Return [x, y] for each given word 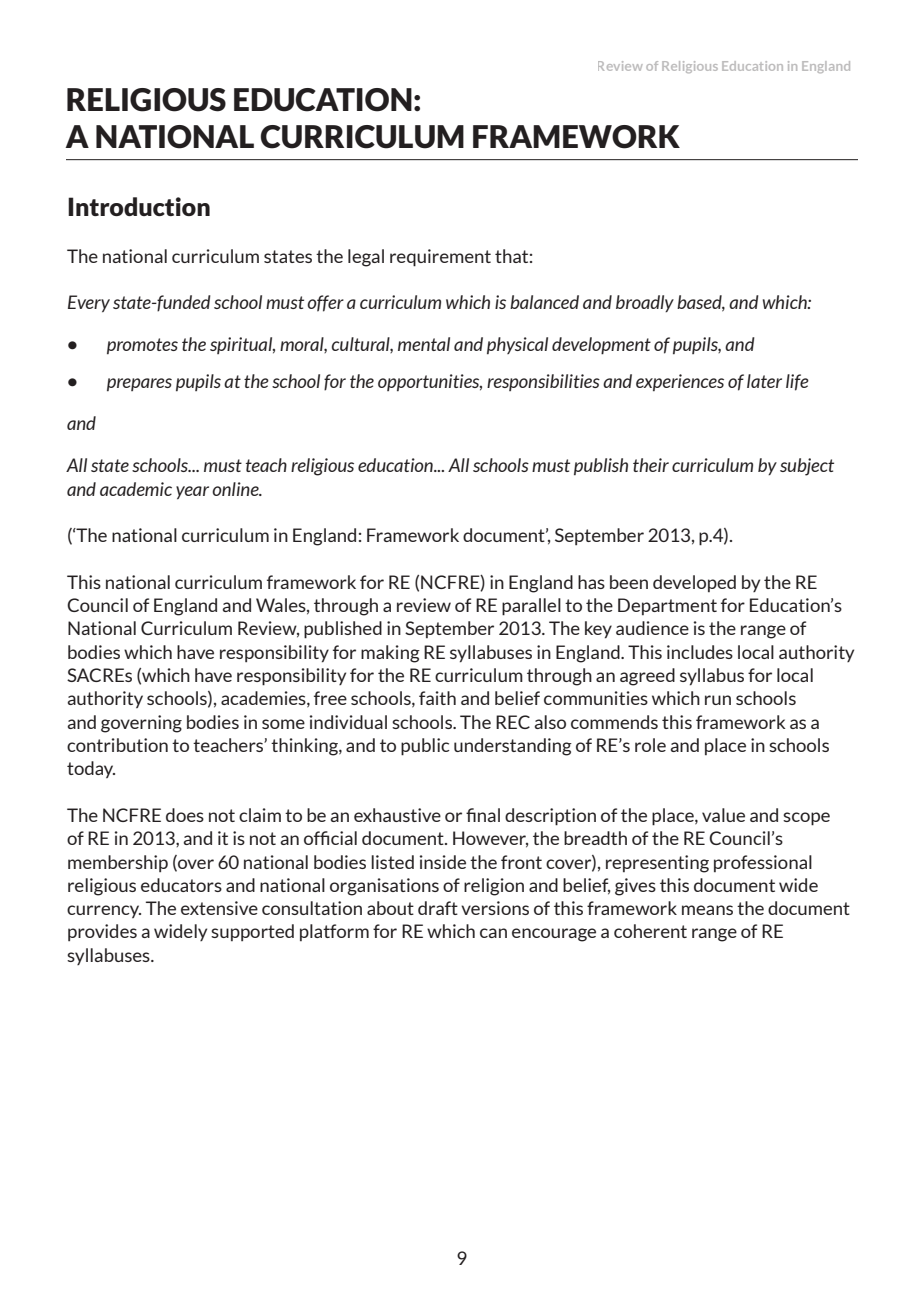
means [707, 910]
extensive [219, 908]
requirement [440, 258]
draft [438, 908]
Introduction [139, 206]
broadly [645, 303]
